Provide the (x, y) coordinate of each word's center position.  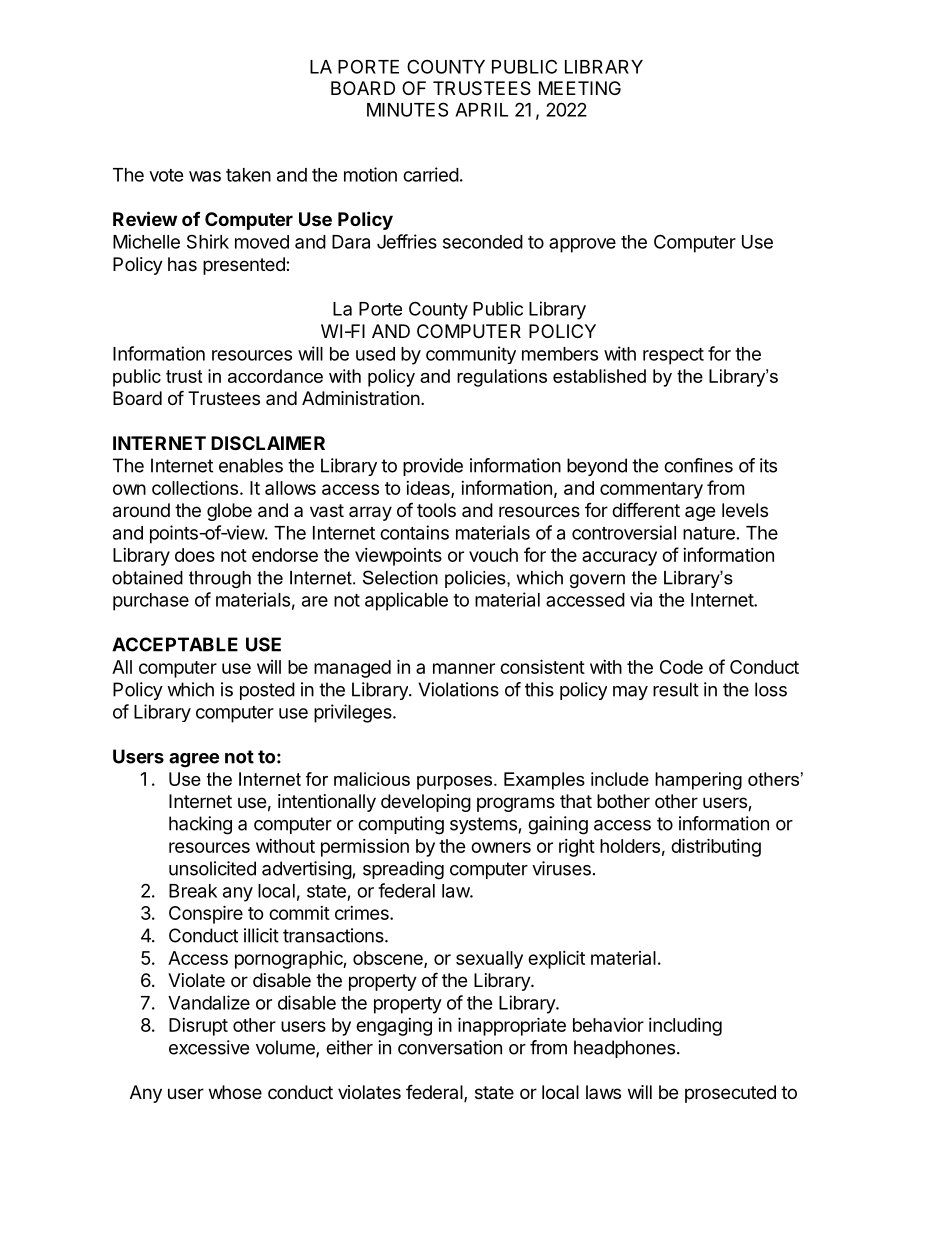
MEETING (580, 88)
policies (476, 579)
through (220, 579)
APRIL (481, 110)
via (641, 599)
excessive (209, 1047)
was (205, 176)
